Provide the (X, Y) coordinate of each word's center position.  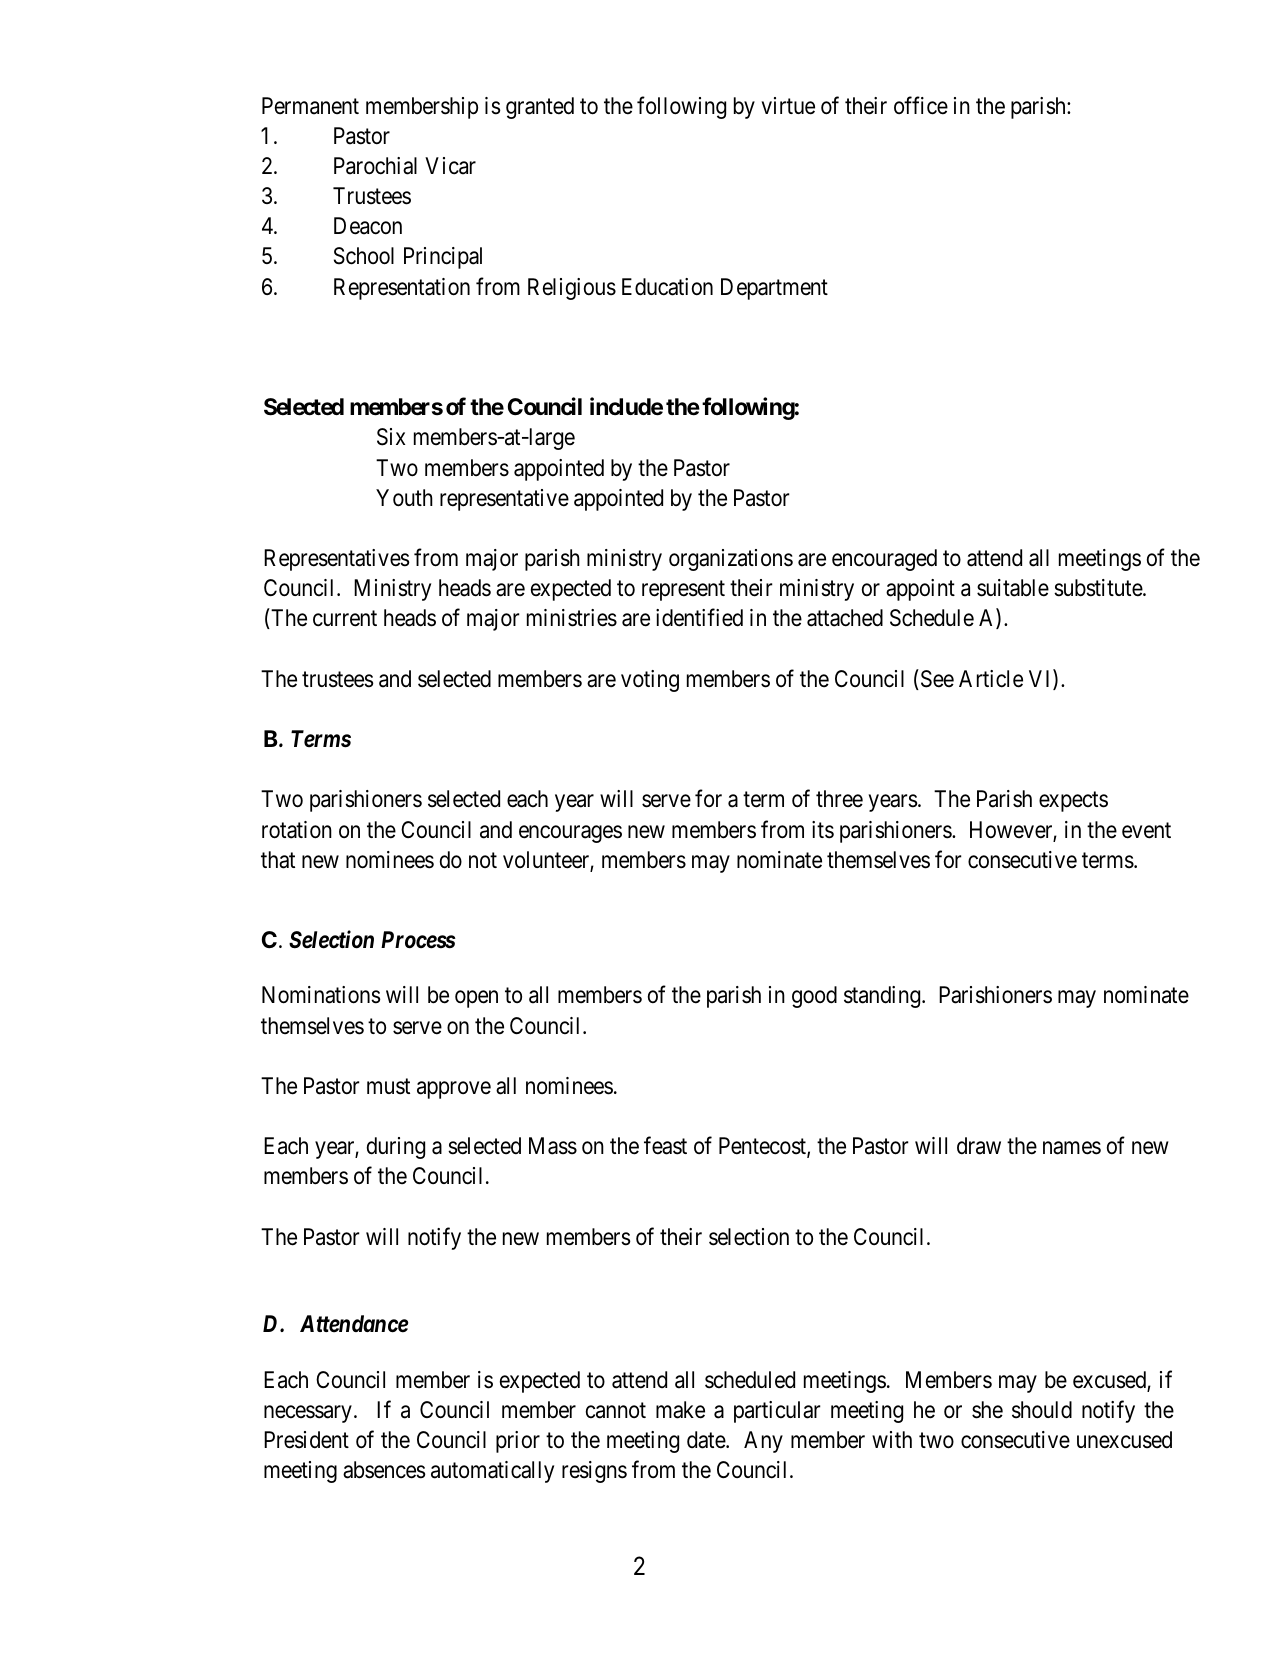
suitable (1013, 588)
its (823, 830)
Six (391, 437)
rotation (297, 830)
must (388, 1087)
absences (384, 1470)
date (707, 1440)
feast (665, 1146)
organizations (731, 560)
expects (1073, 802)
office (921, 105)
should (1042, 1410)
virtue (788, 106)
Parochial (375, 166)
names (1072, 1148)
